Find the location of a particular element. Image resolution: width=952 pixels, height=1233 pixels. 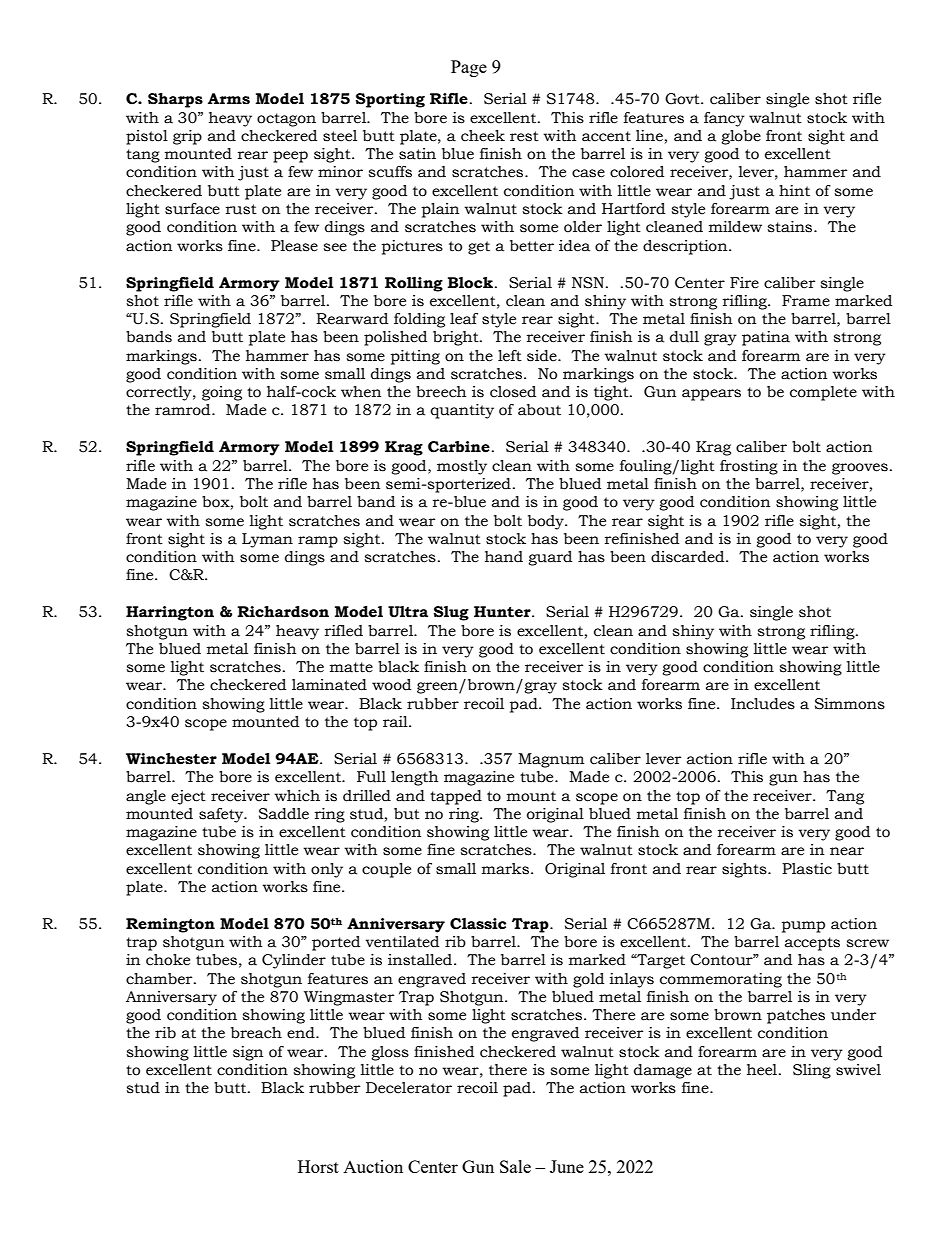

fancy is located at coordinates (724, 119).
